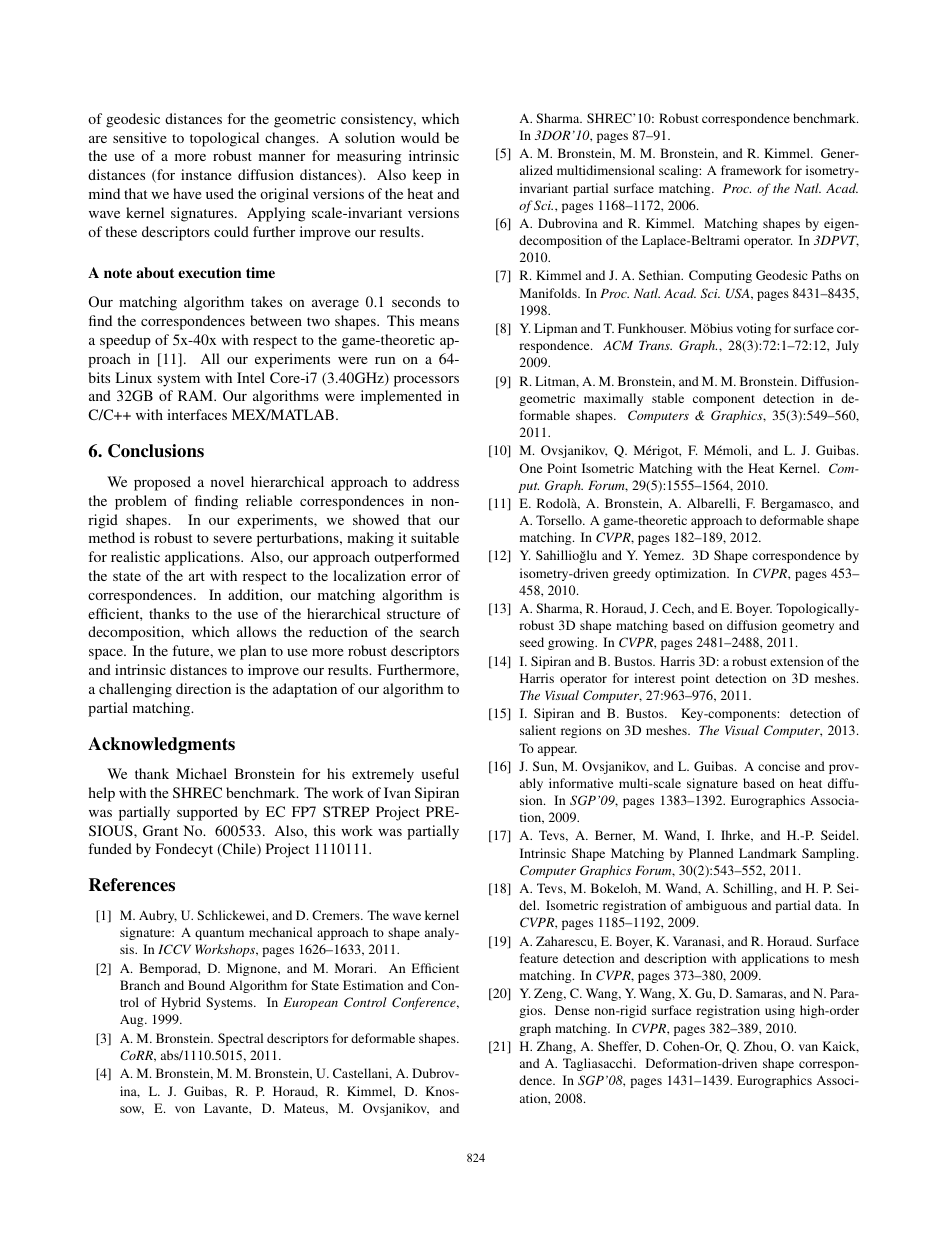  I want to click on von, so click(185, 1109).
